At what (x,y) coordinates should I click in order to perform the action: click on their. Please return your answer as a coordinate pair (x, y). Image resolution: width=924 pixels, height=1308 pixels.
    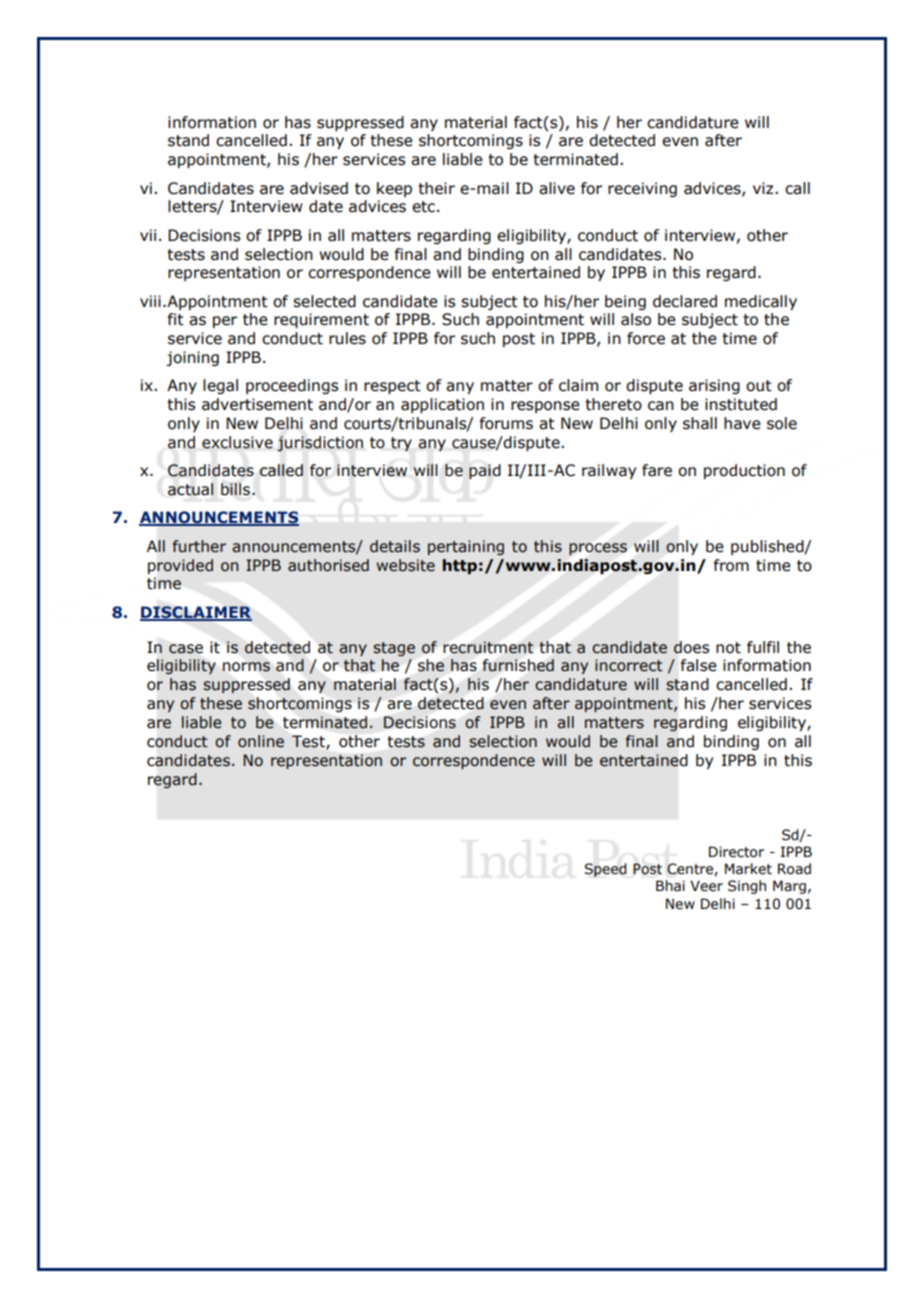
    Looking at the image, I should click on (436, 188).
